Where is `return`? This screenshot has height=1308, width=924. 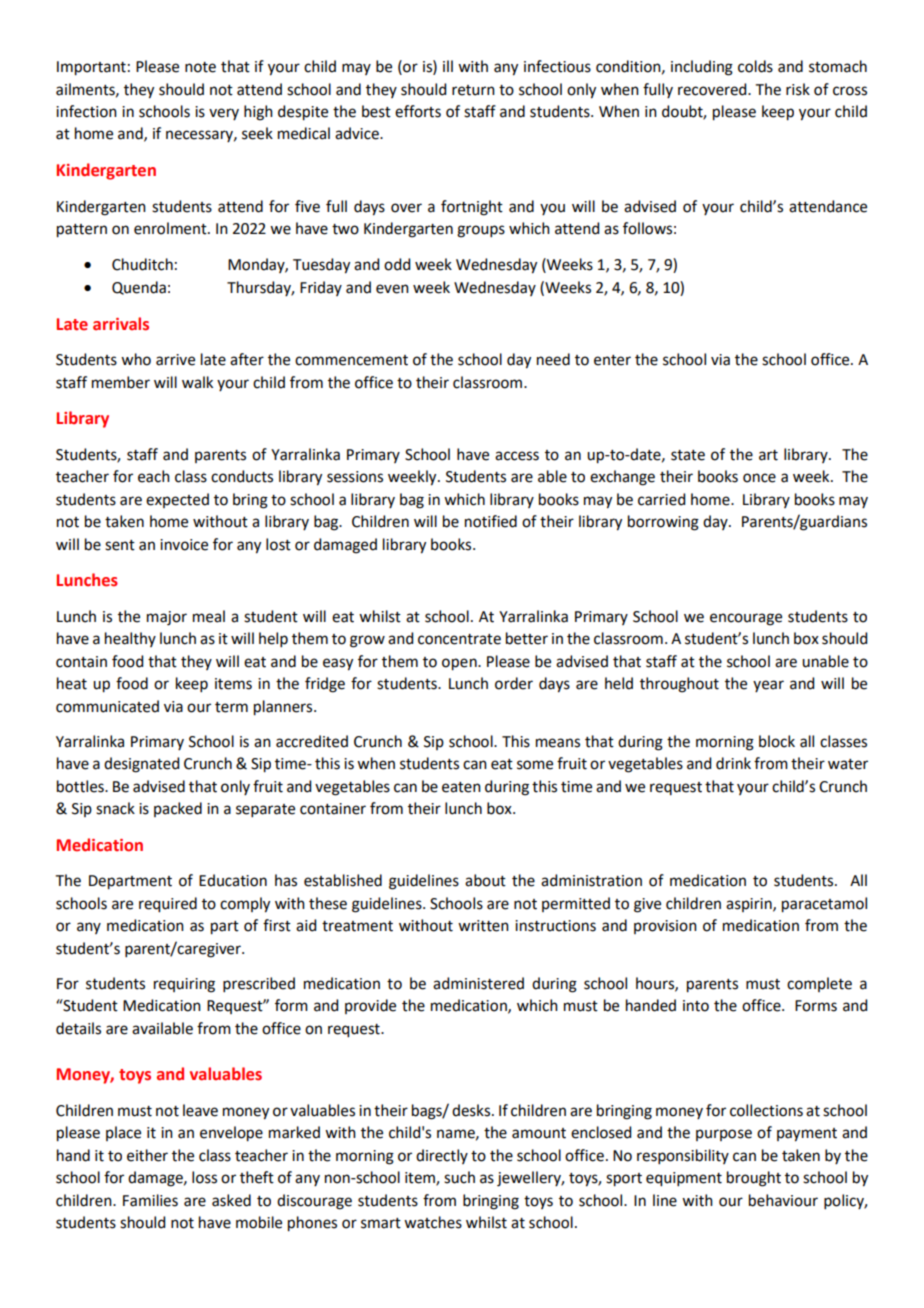 return is located at coordinates (473, 90).
